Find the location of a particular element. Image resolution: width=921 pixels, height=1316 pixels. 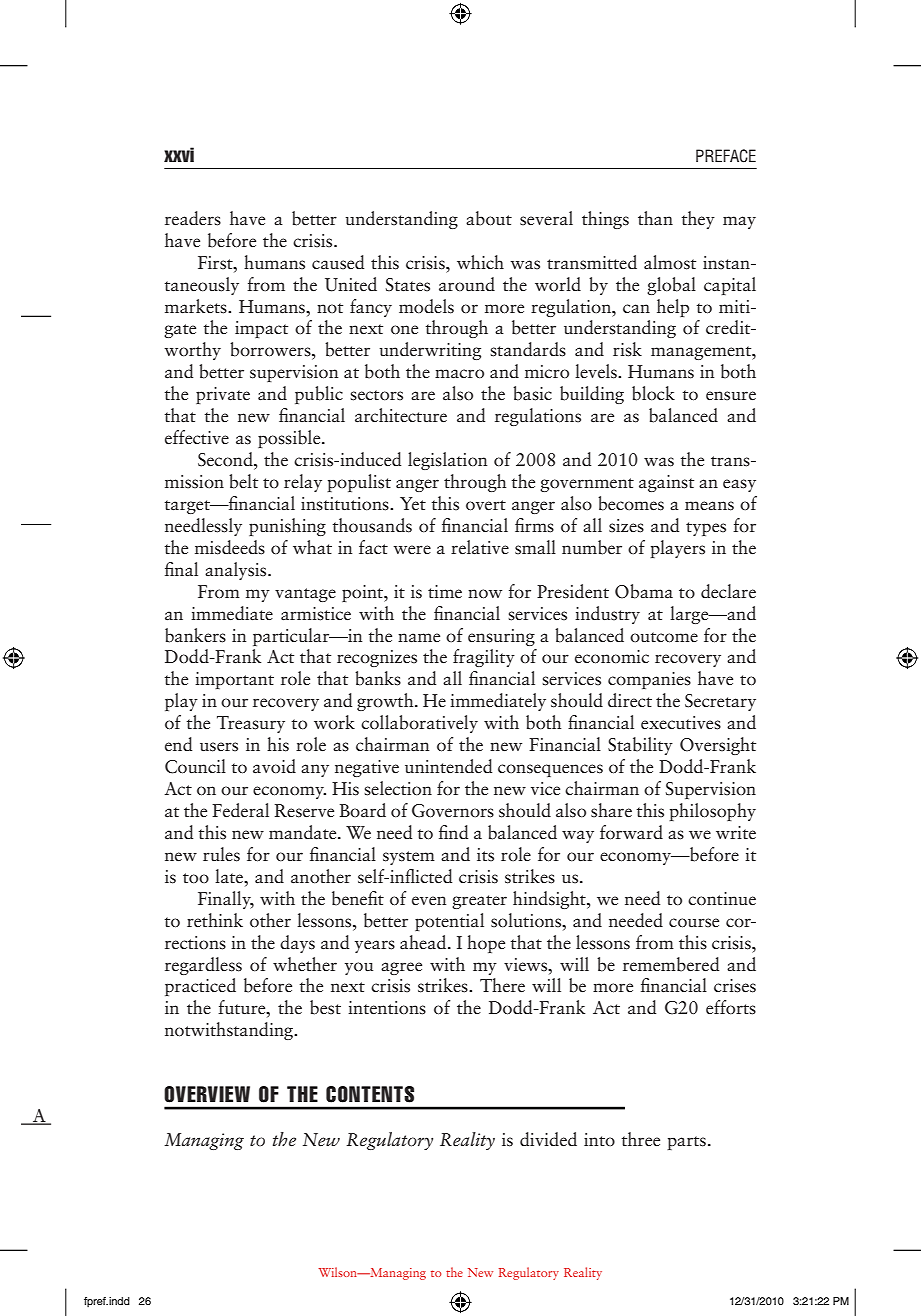

Overview is located at coordinates (207, 1094).
